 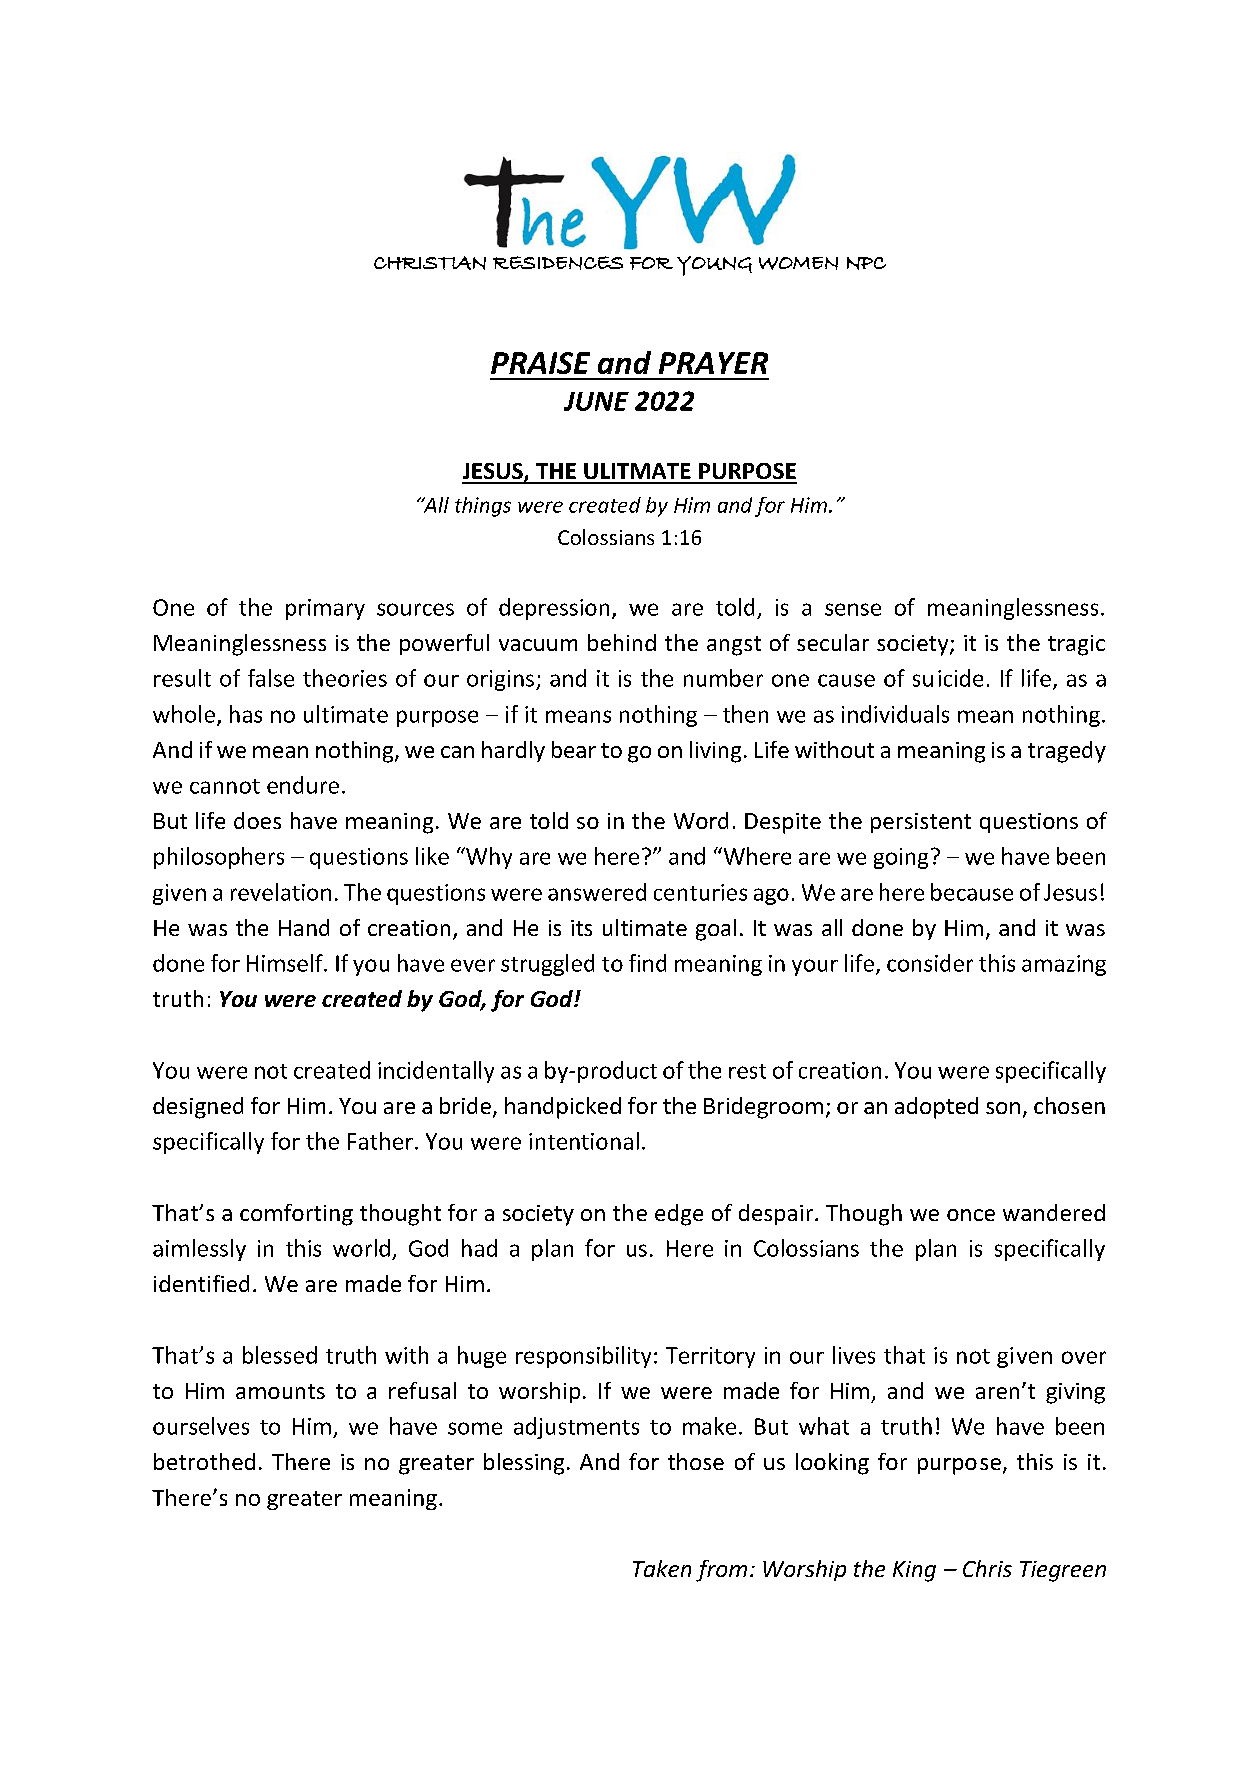 What do you see at coordinates (325, 609) in the screenshot?
I see `primary` at bounding box center [325, 609].
